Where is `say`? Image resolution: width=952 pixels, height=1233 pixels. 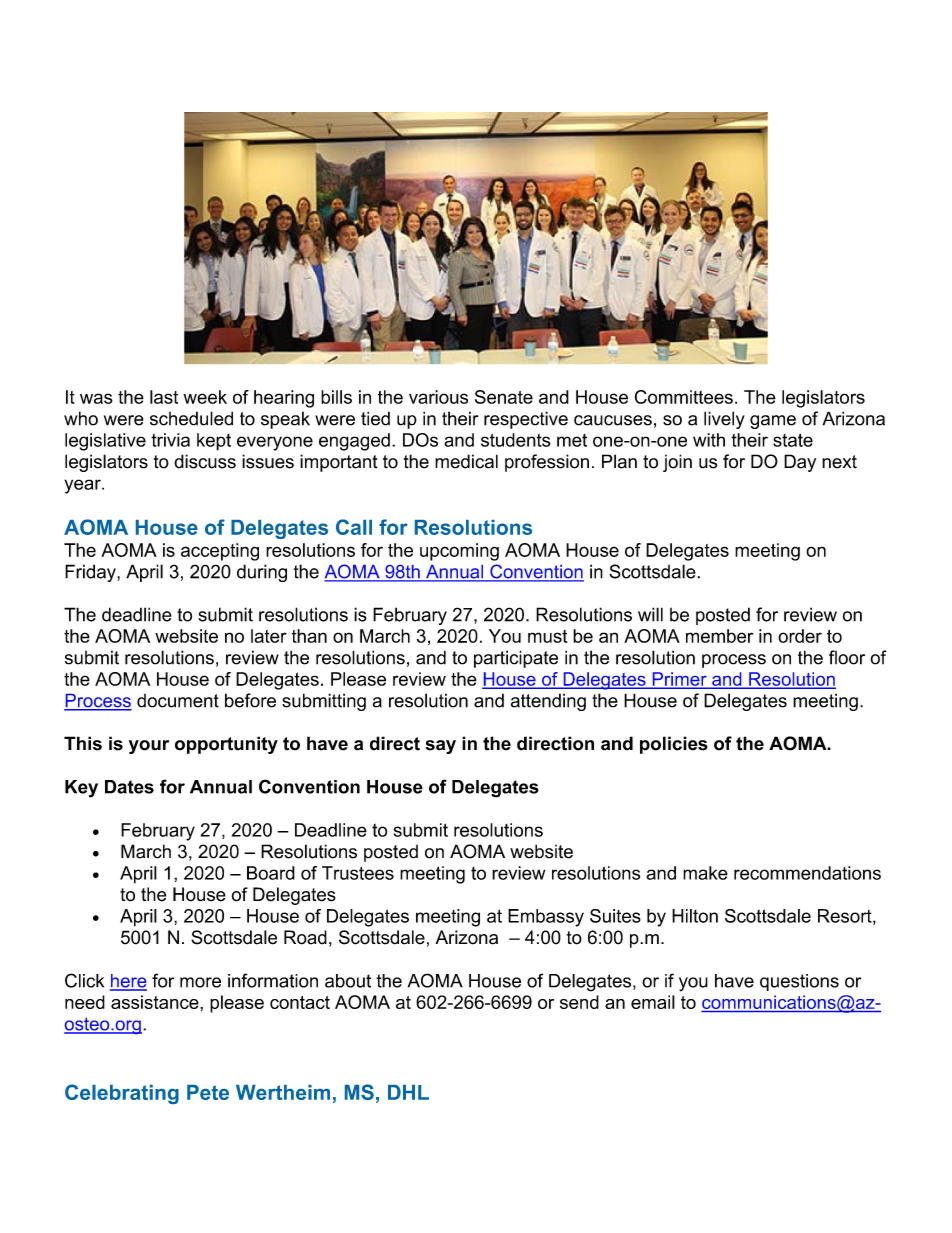 say is located at coordinates (440, 747).
